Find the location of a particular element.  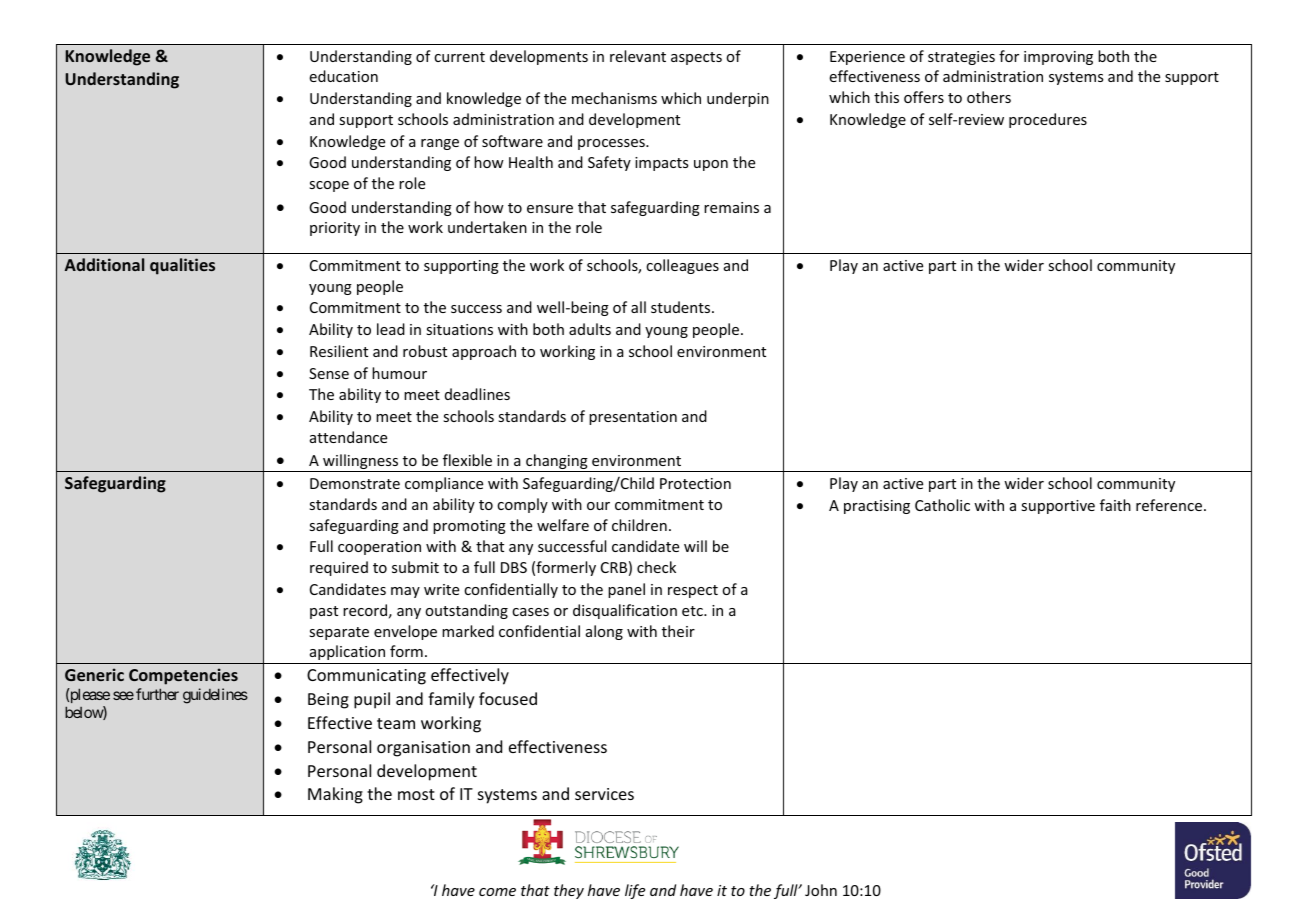

remains is located at coordinates (731, 207).
